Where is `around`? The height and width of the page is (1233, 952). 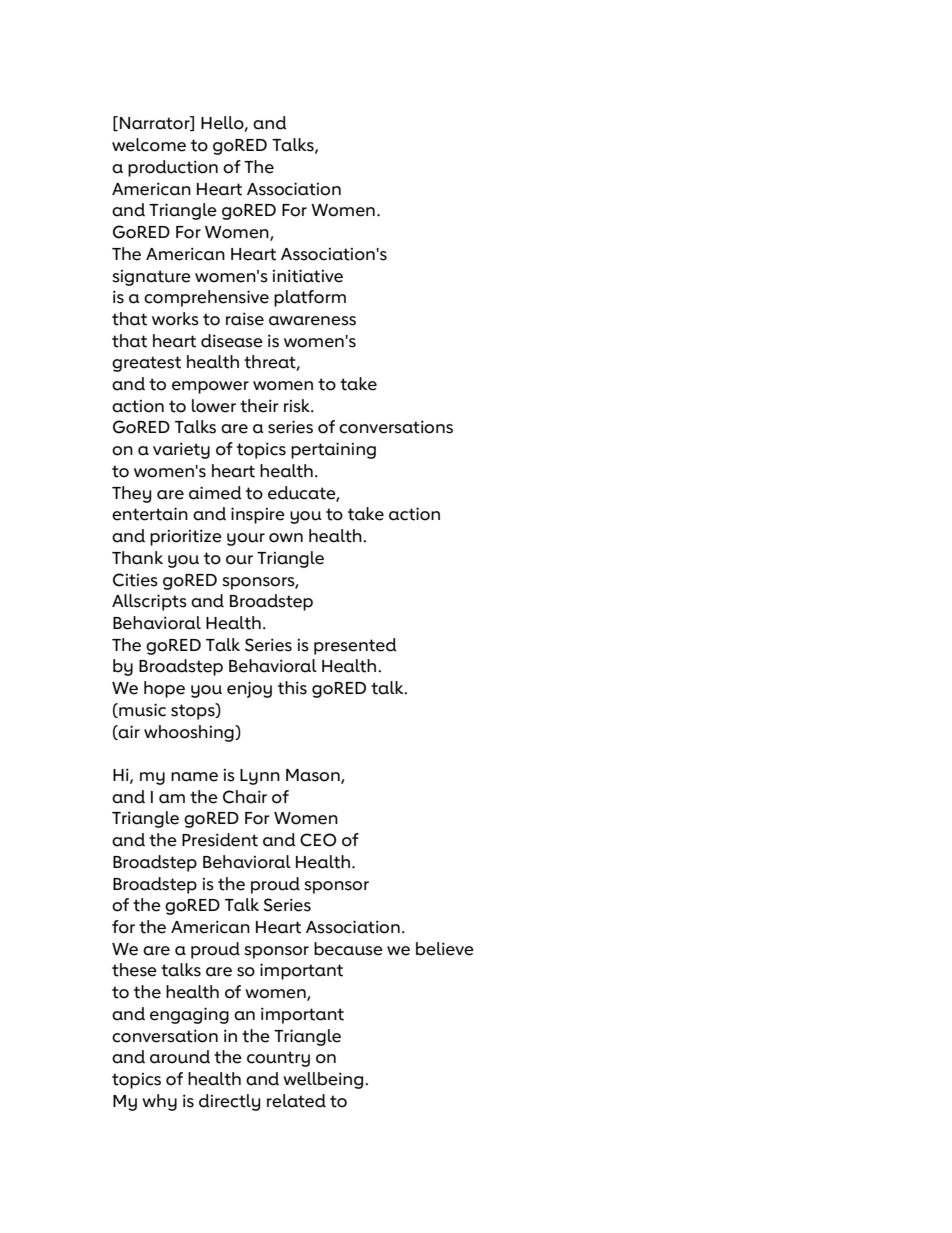
around is located at coordinates (180, 1057).
